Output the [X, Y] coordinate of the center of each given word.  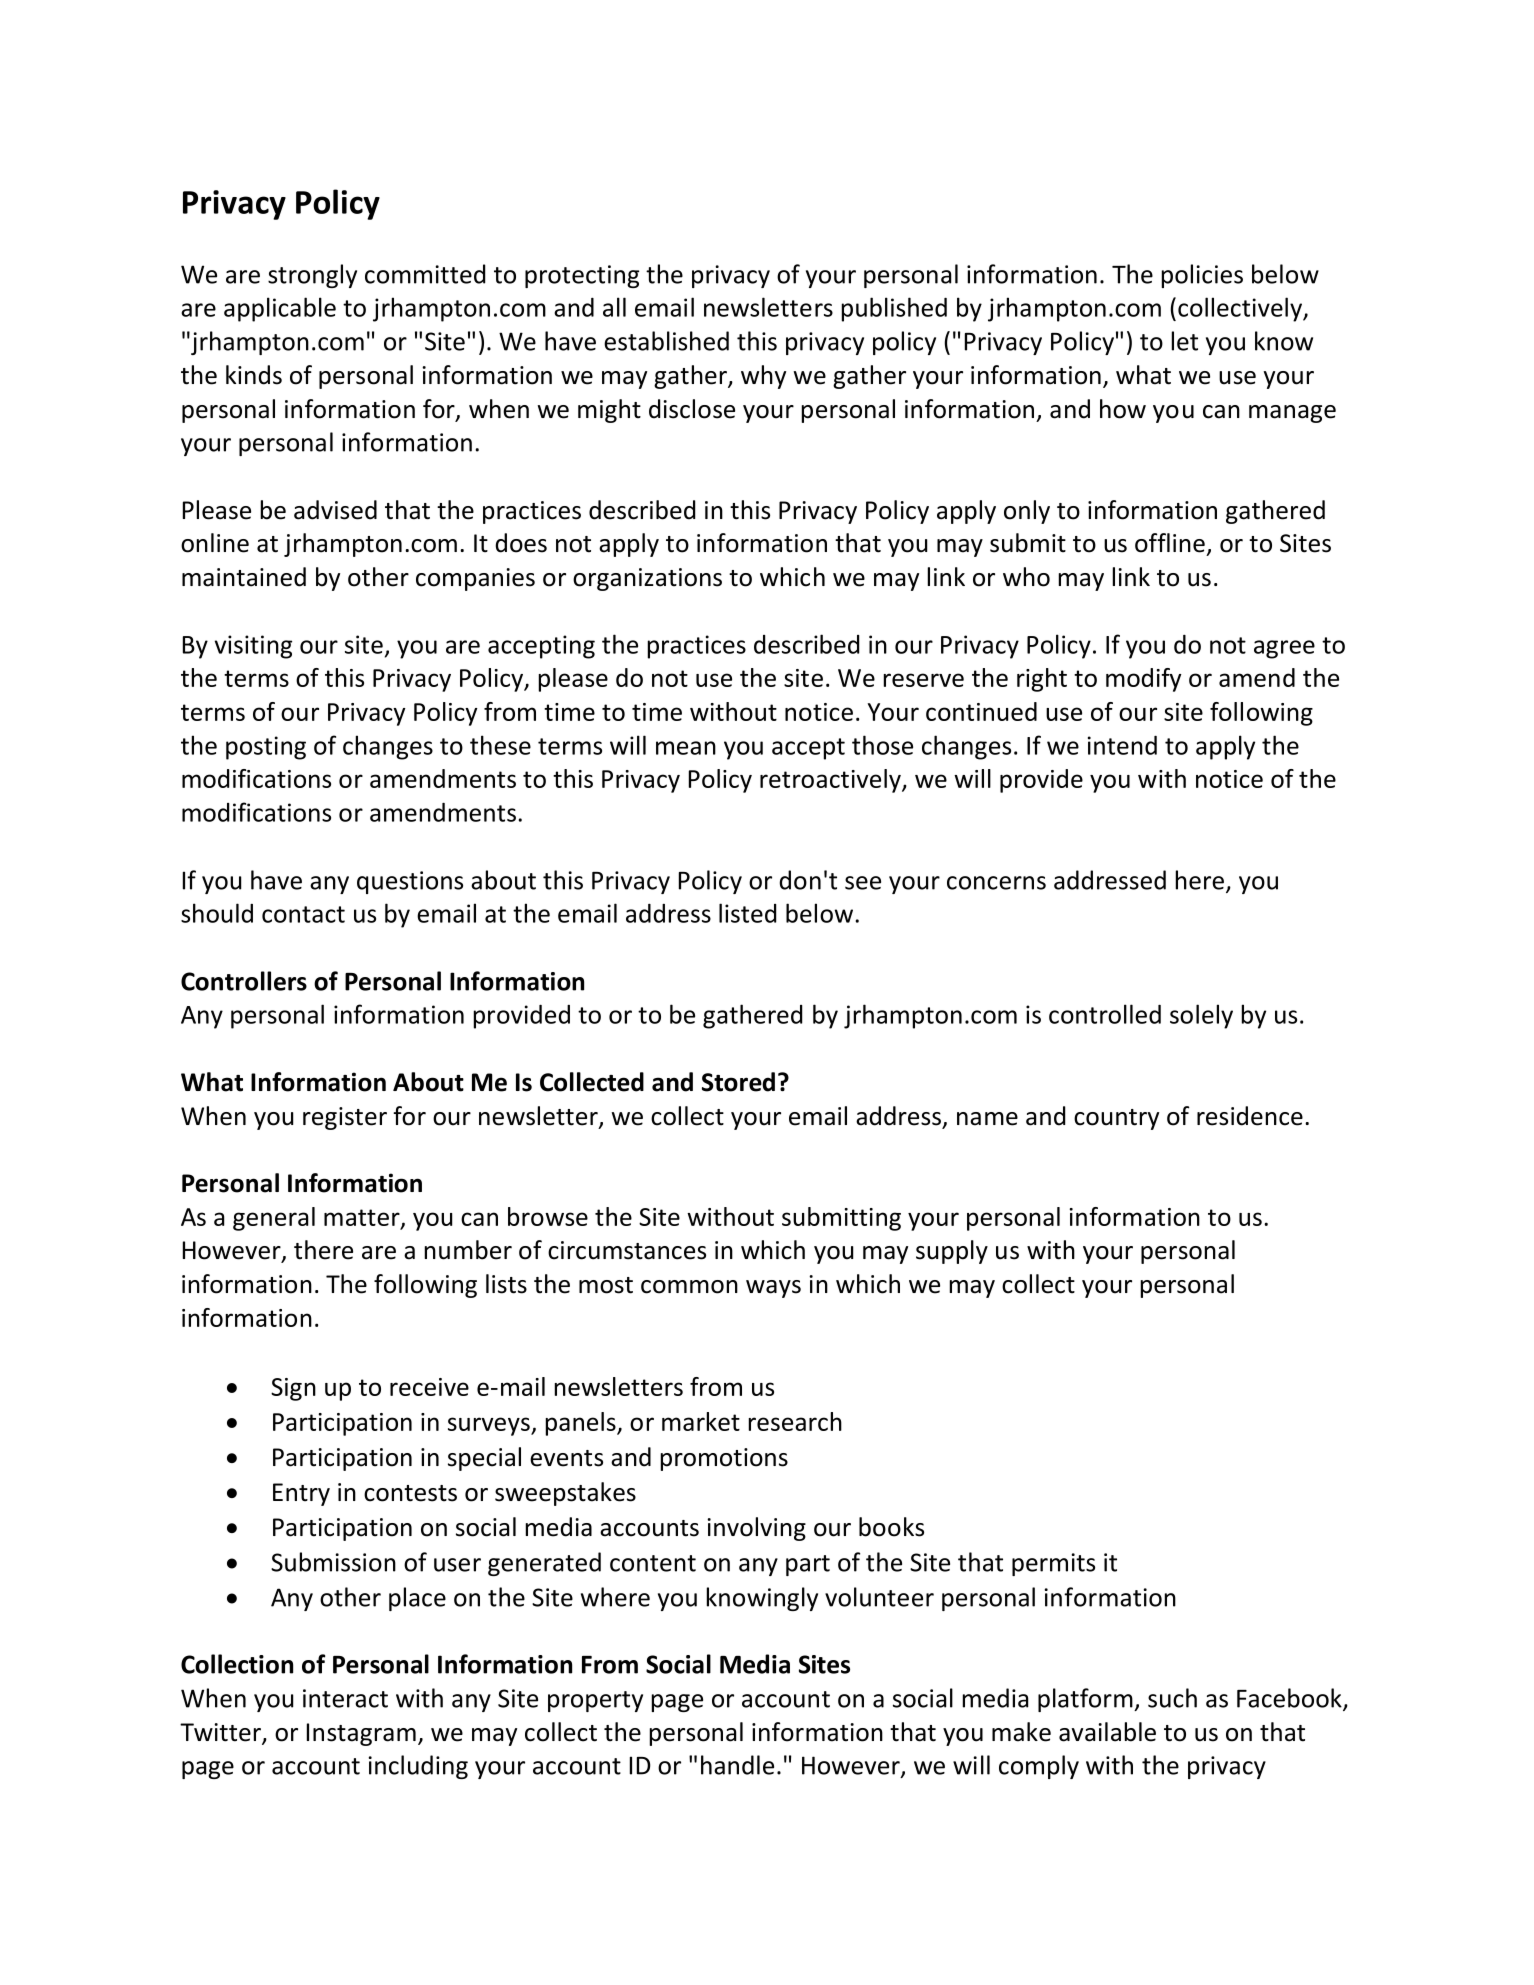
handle [737, 1765]
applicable [280, 309]
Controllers [244, 981]
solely [1201, 1016]
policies [1202, 276]
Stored [738, 1082]
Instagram [361, 1734]
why [763, 377]
